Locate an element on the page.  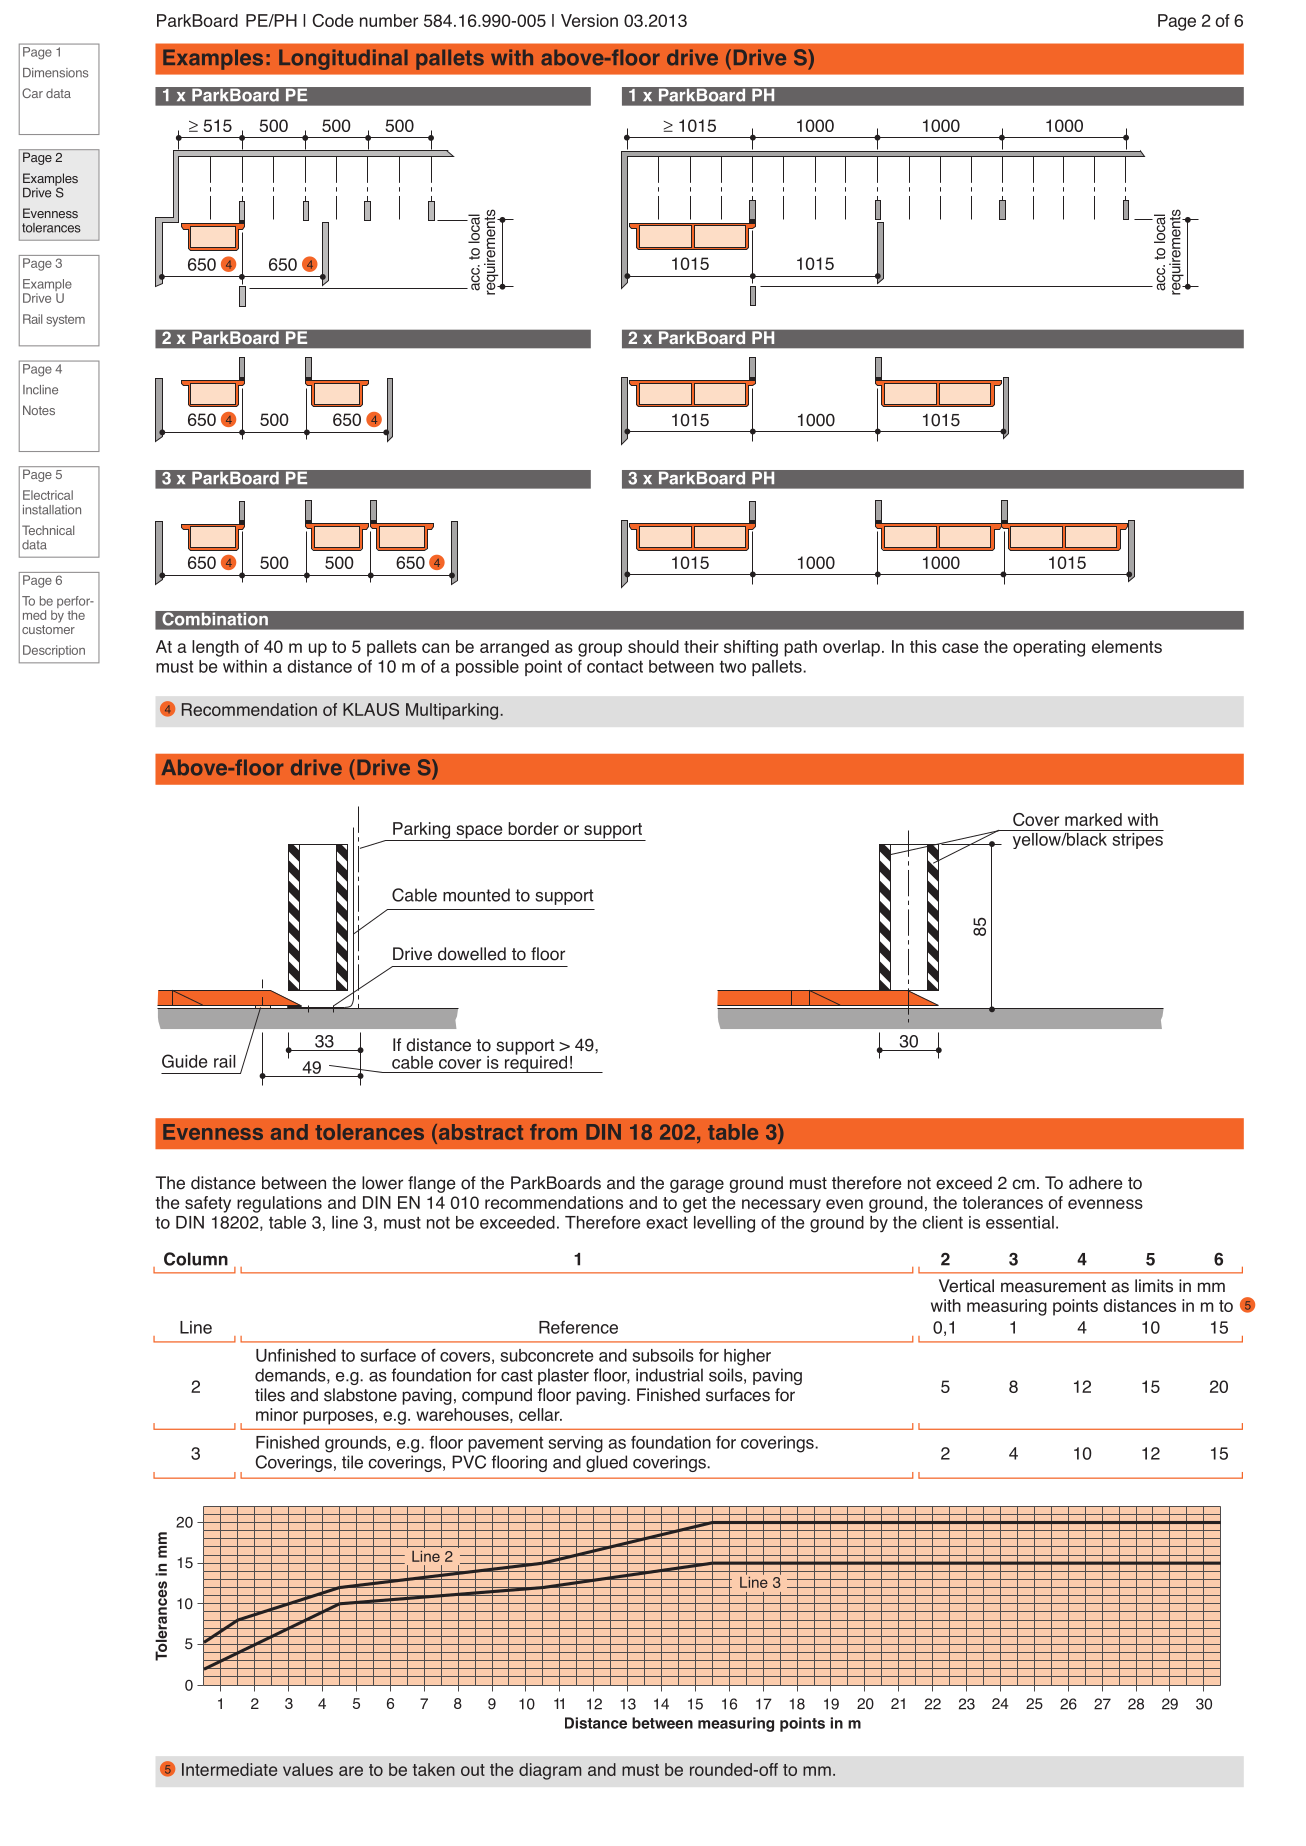
number is located at coordinates (389, 20).
